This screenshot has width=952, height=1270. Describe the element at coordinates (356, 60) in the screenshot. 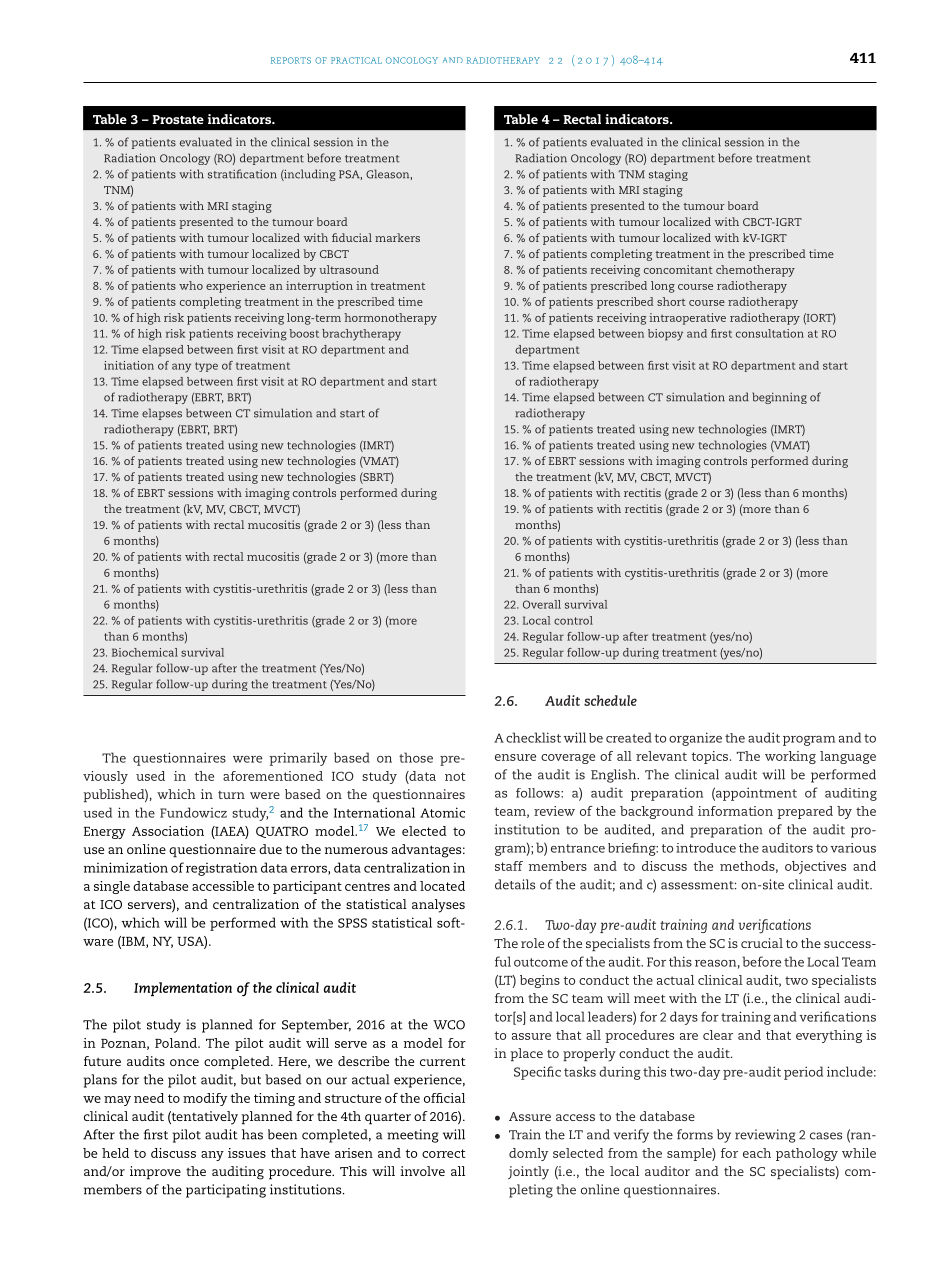

I see `practical` at that location.
